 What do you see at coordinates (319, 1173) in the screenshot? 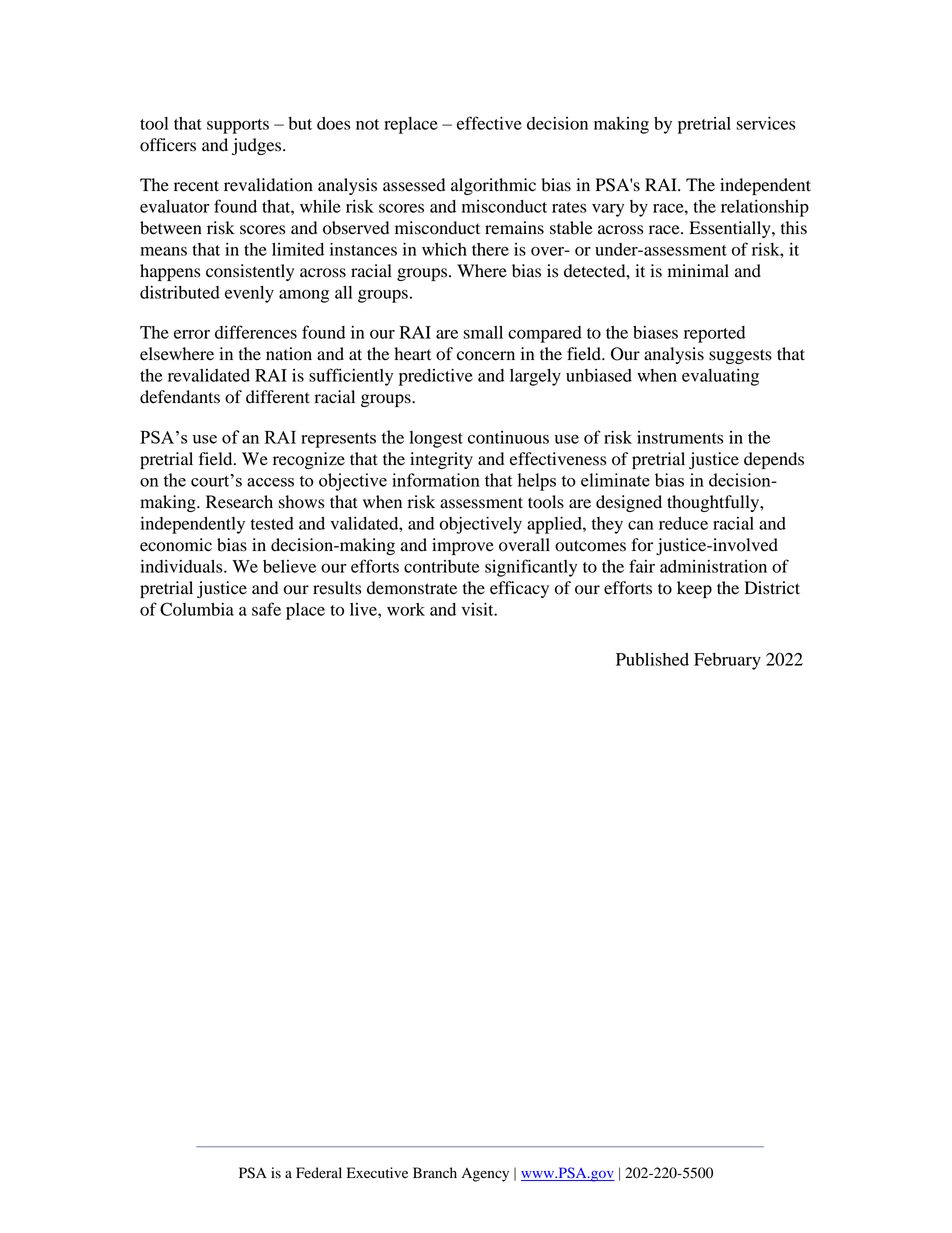
I see `Federal` at bounding box center [319, 1173].
